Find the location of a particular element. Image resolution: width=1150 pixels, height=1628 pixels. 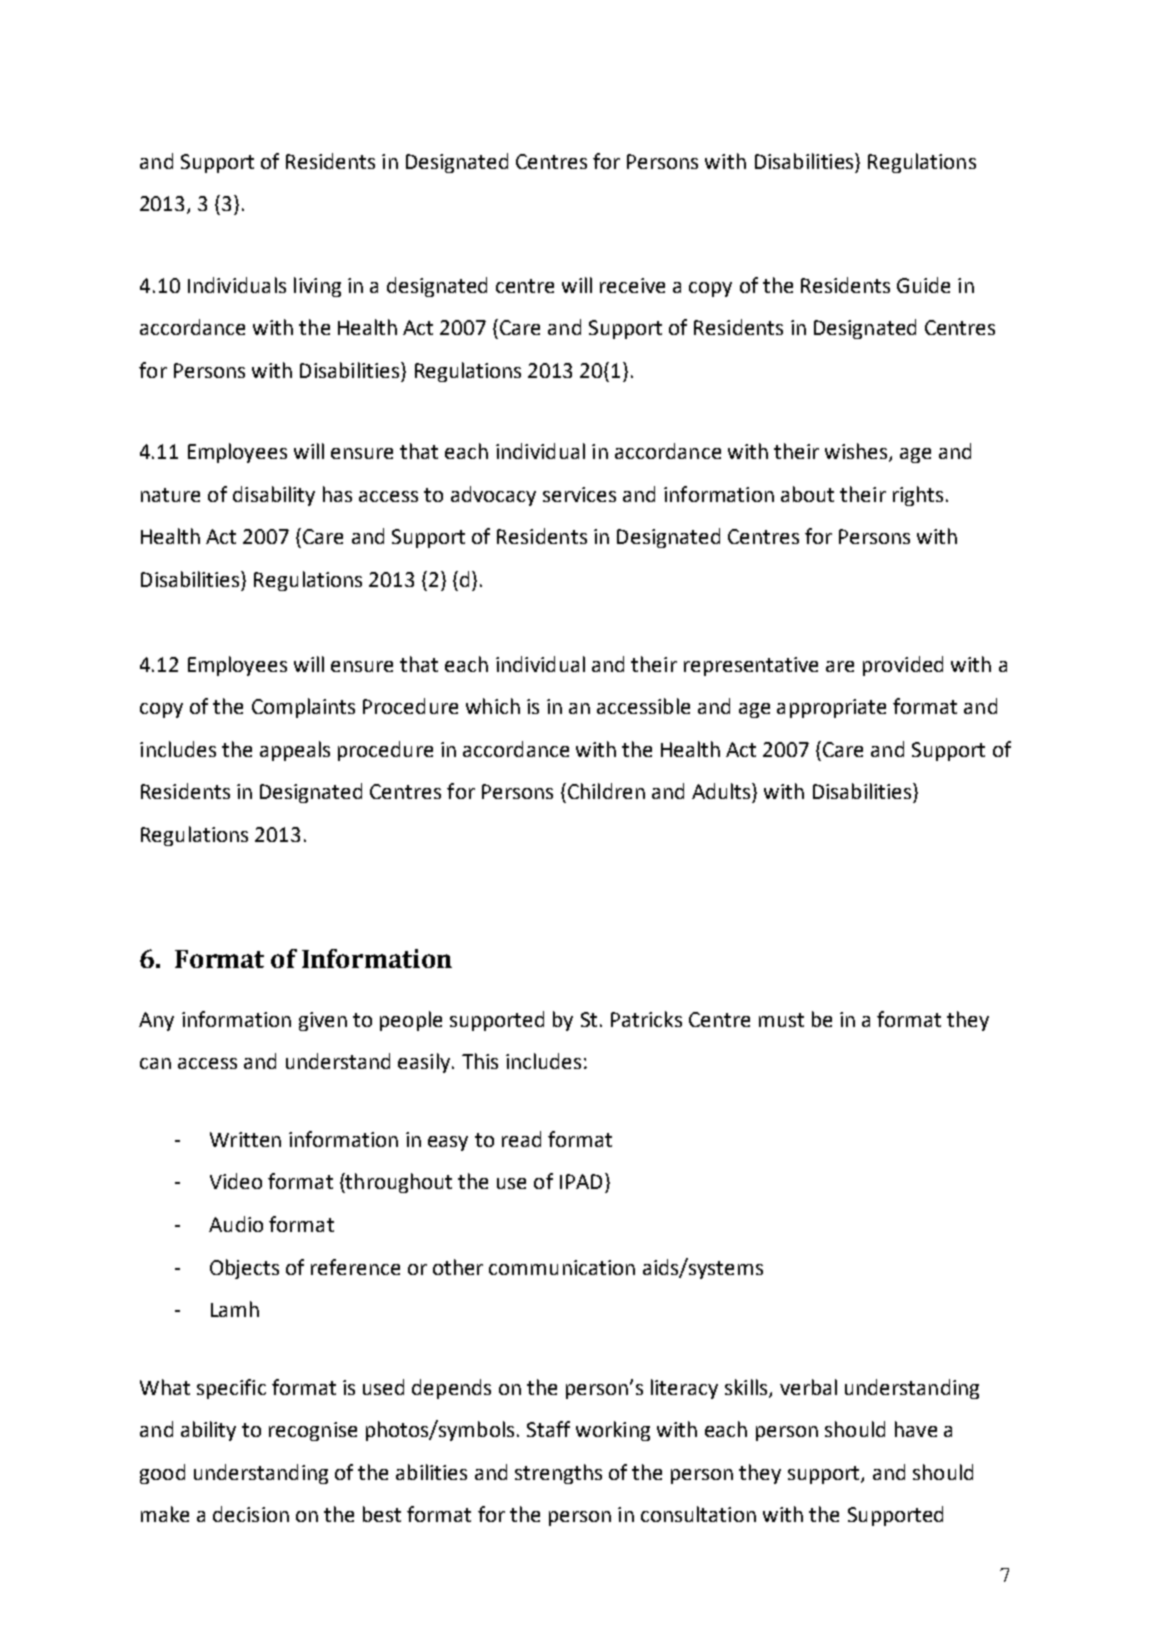

Complaints is located at coordinates (303, 708).
